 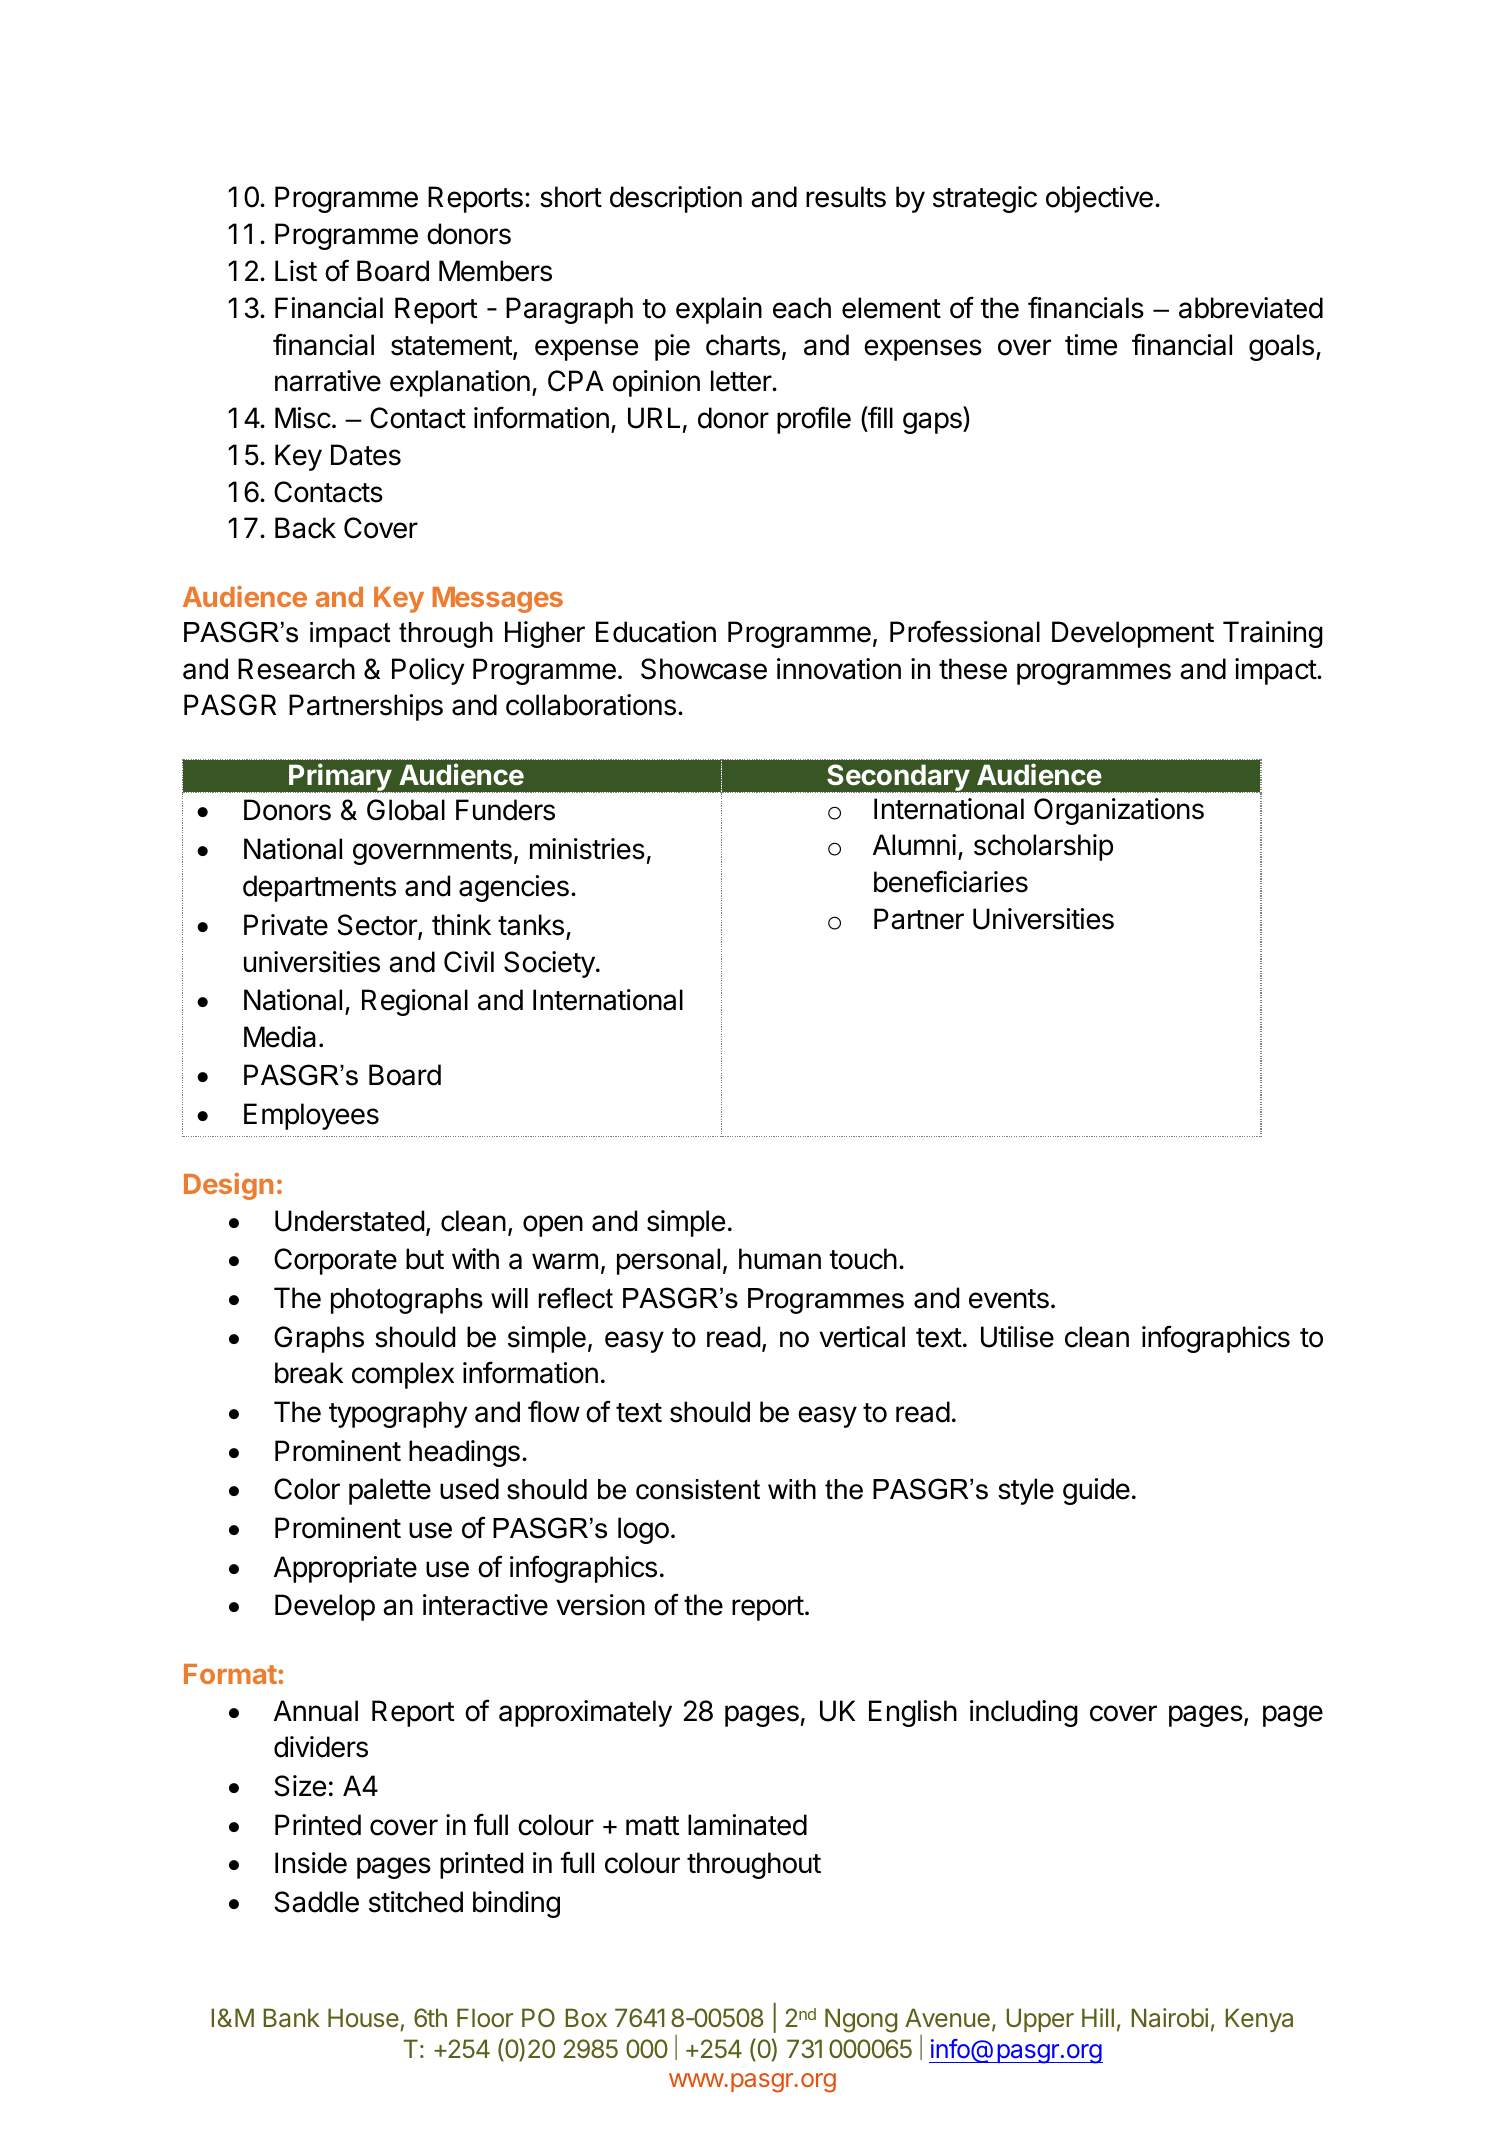 I want to click on Nairobi, so click(x=1169, y=2018).
